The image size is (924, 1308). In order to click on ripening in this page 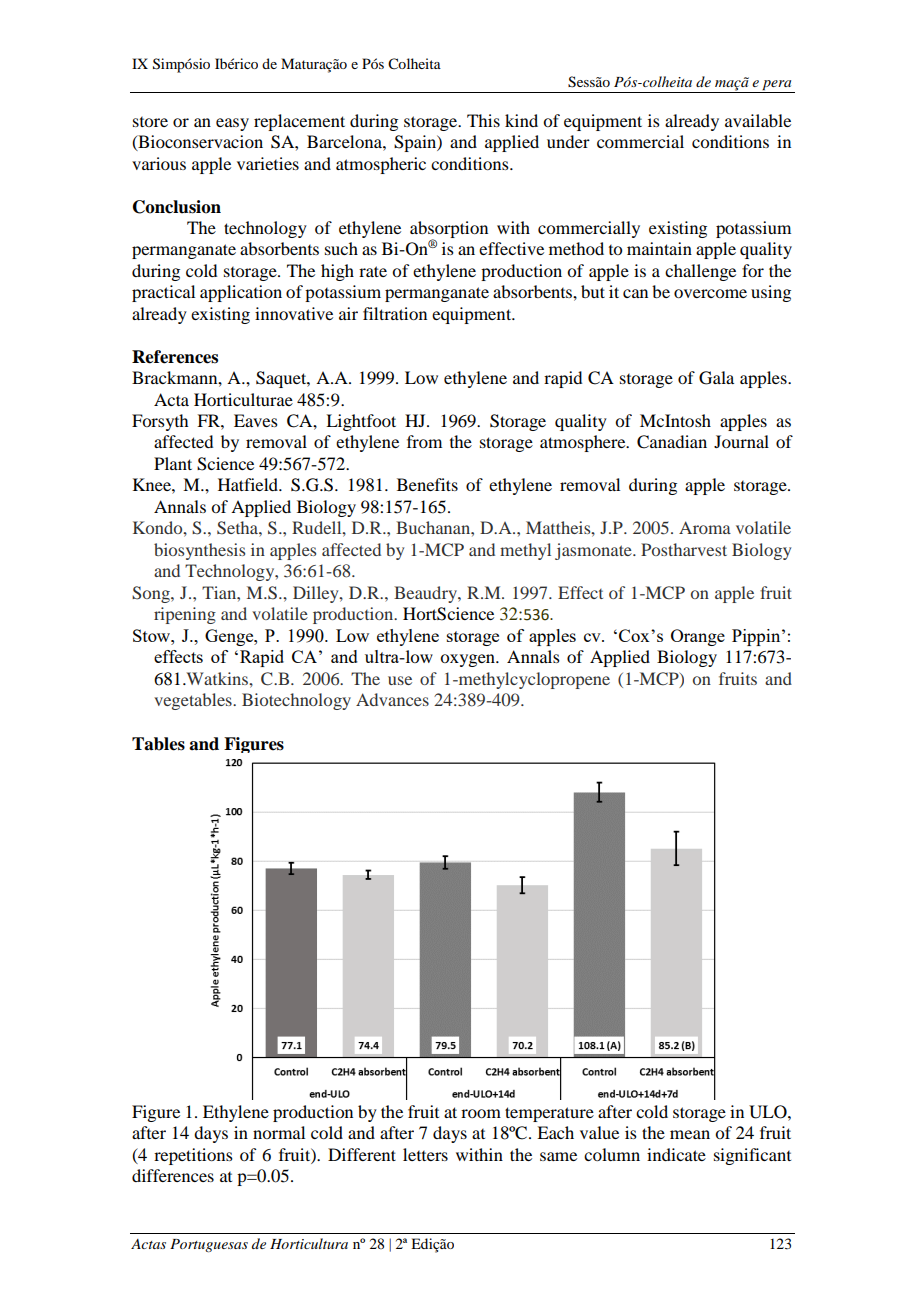, I will do `click(185, 615)`.
